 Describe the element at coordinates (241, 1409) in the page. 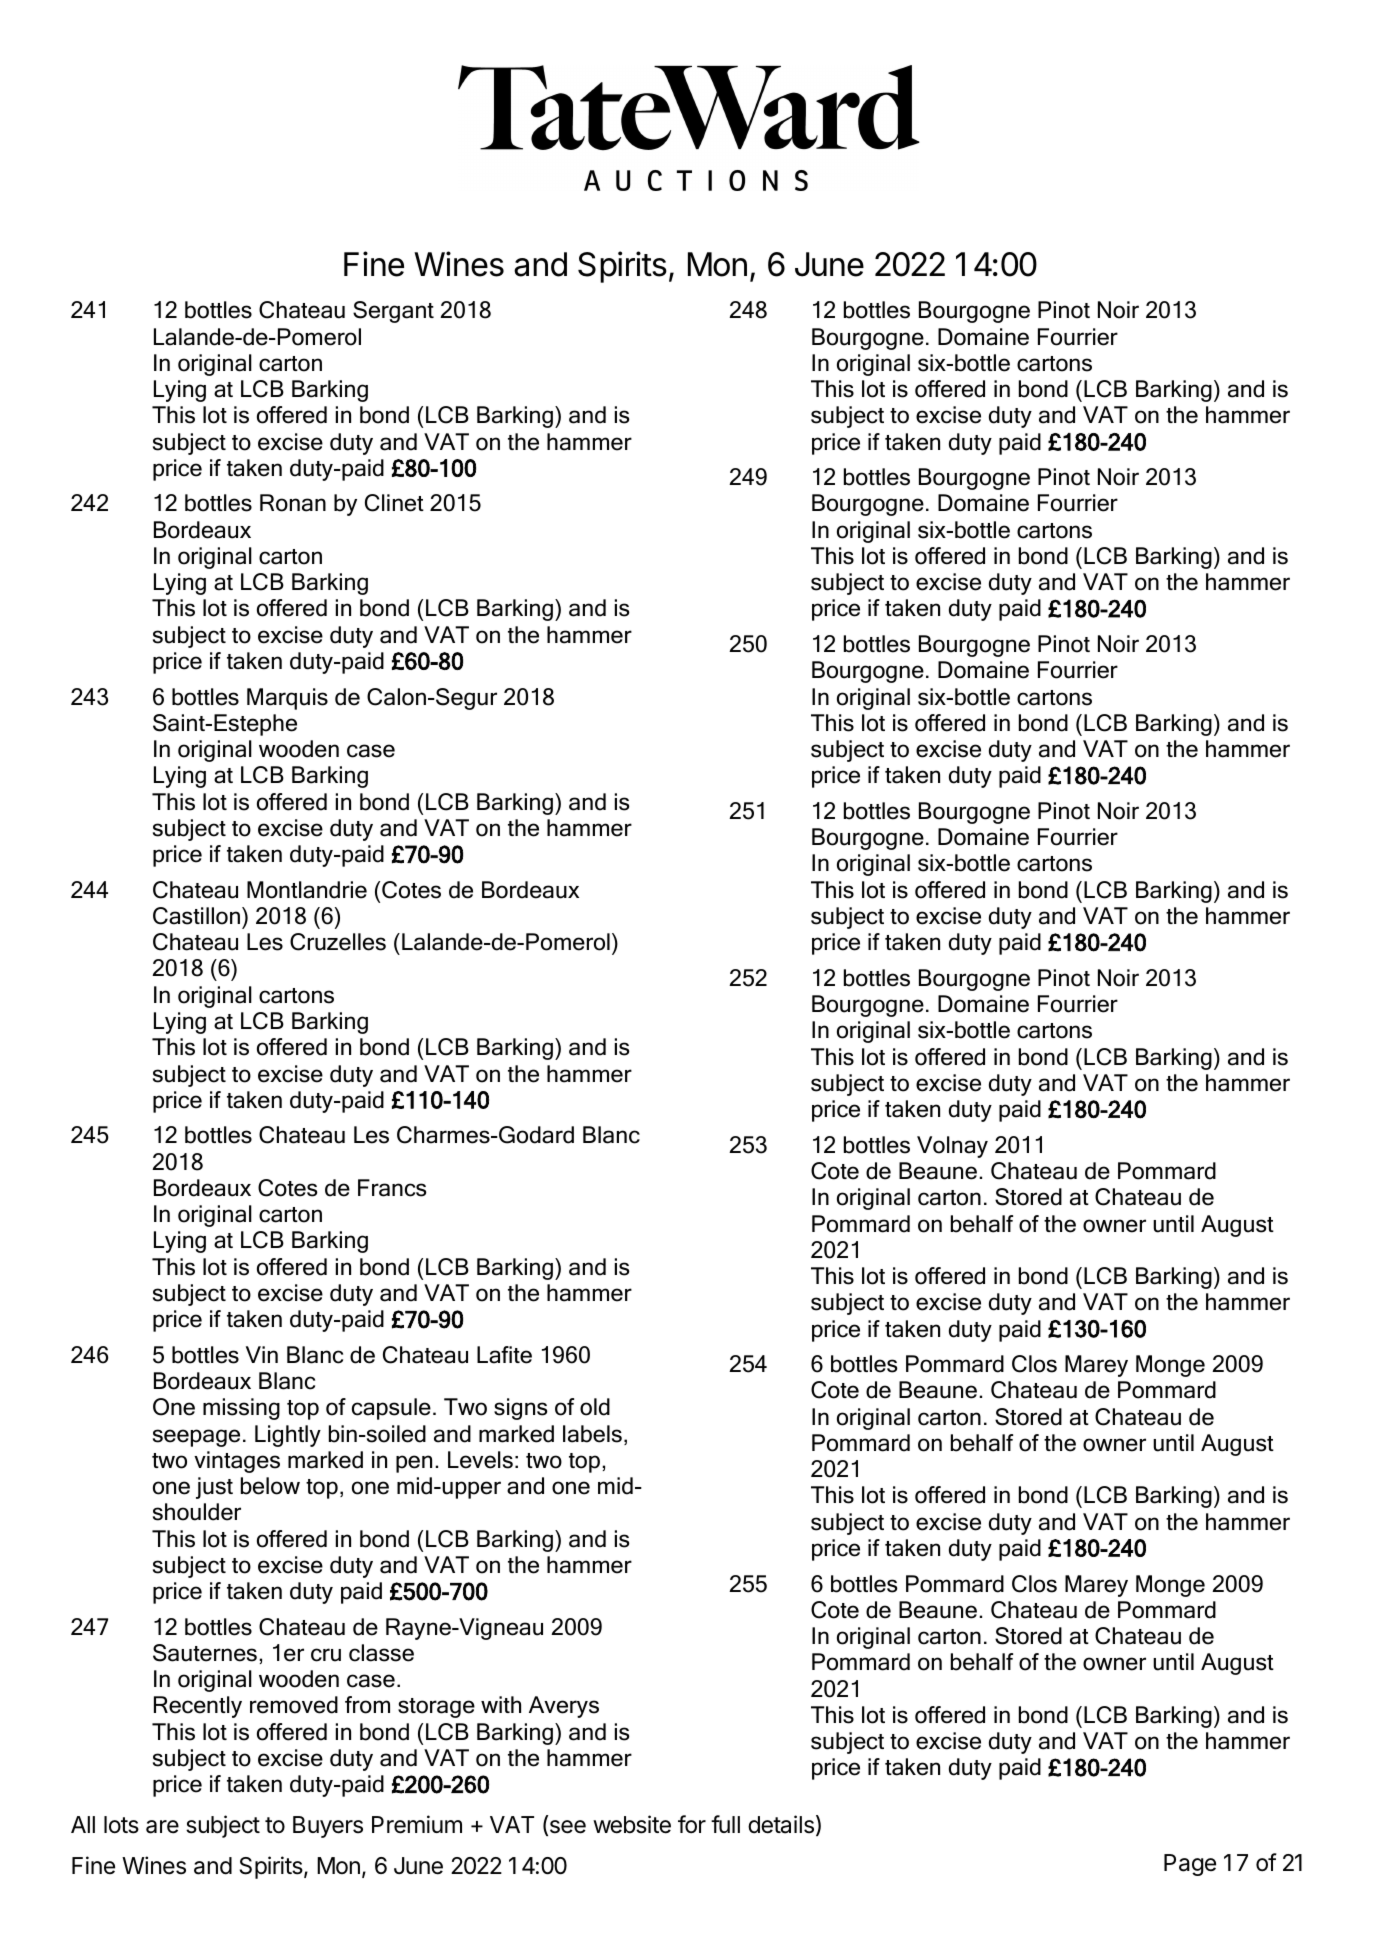

I see `missing` at that location.
